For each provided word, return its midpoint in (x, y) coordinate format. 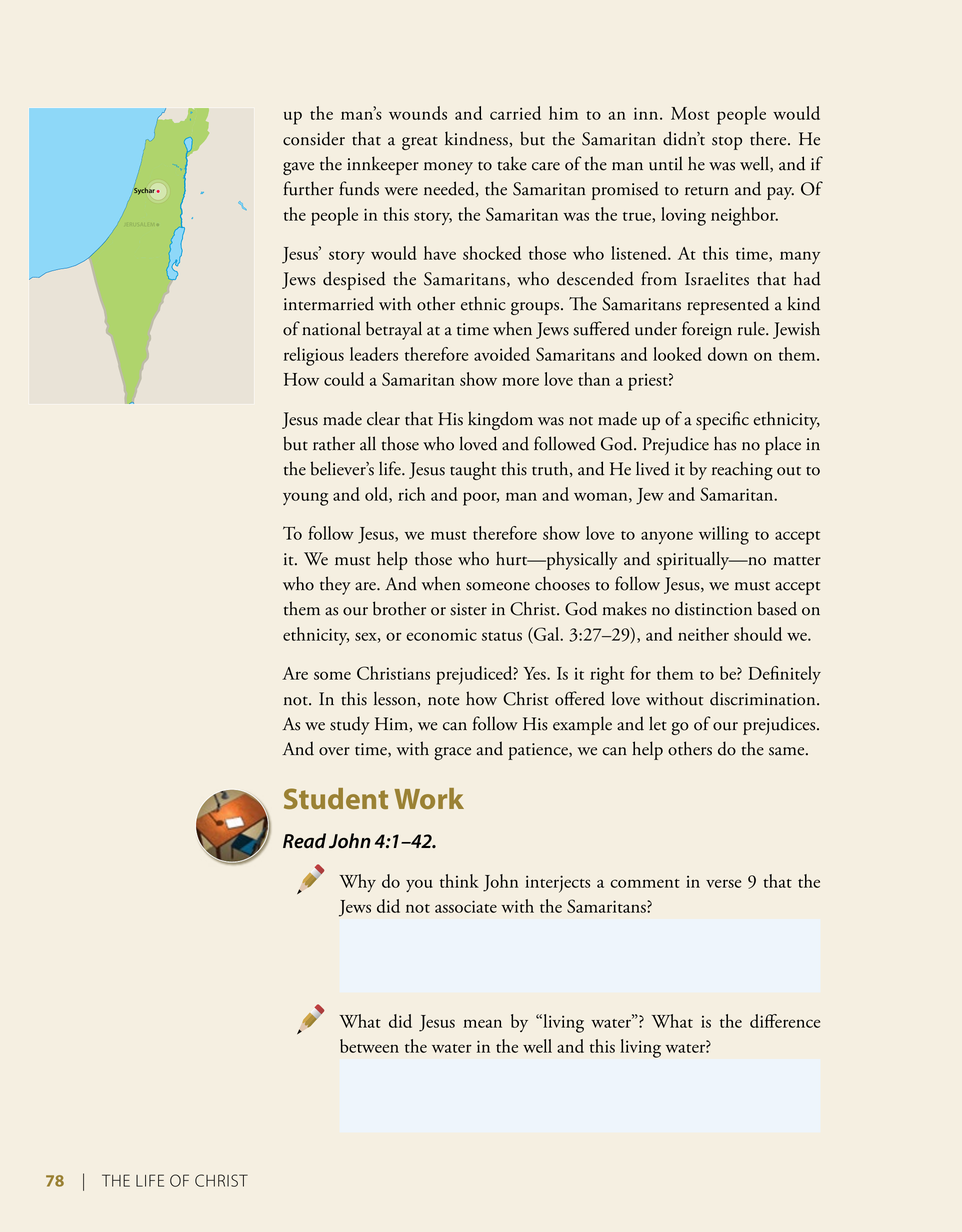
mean (482, 1023)
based (777, 608)
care (546, 166)
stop (727, 143)
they (335, 585)
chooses (562, 583)
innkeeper (383, 165)
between (369, 1046)
